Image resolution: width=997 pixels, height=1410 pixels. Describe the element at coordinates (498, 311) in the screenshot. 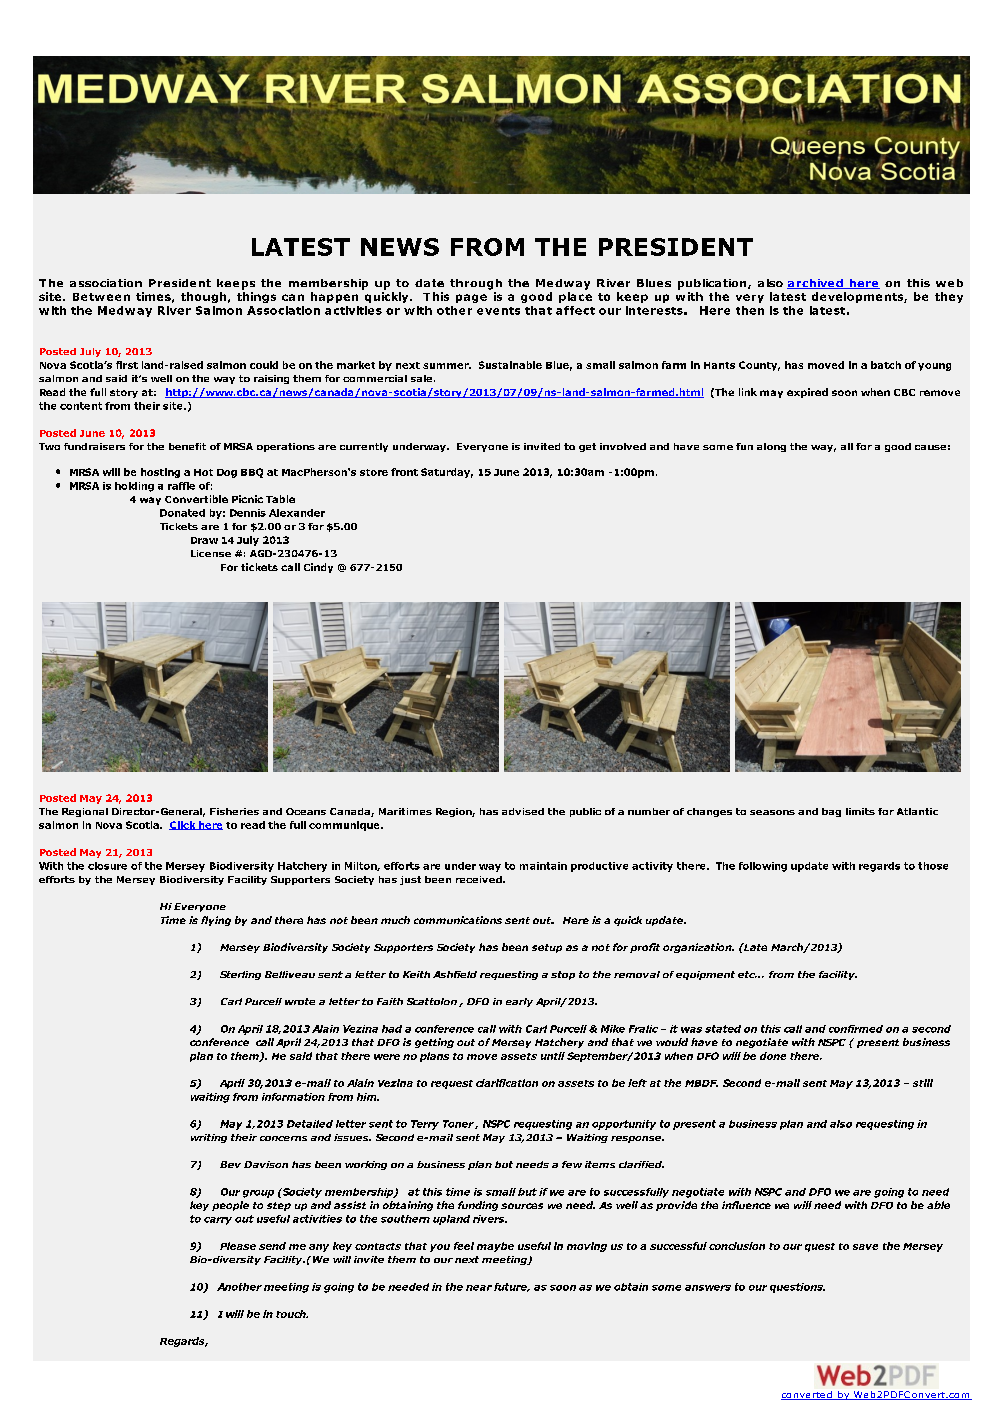

I see `events` at that location.
